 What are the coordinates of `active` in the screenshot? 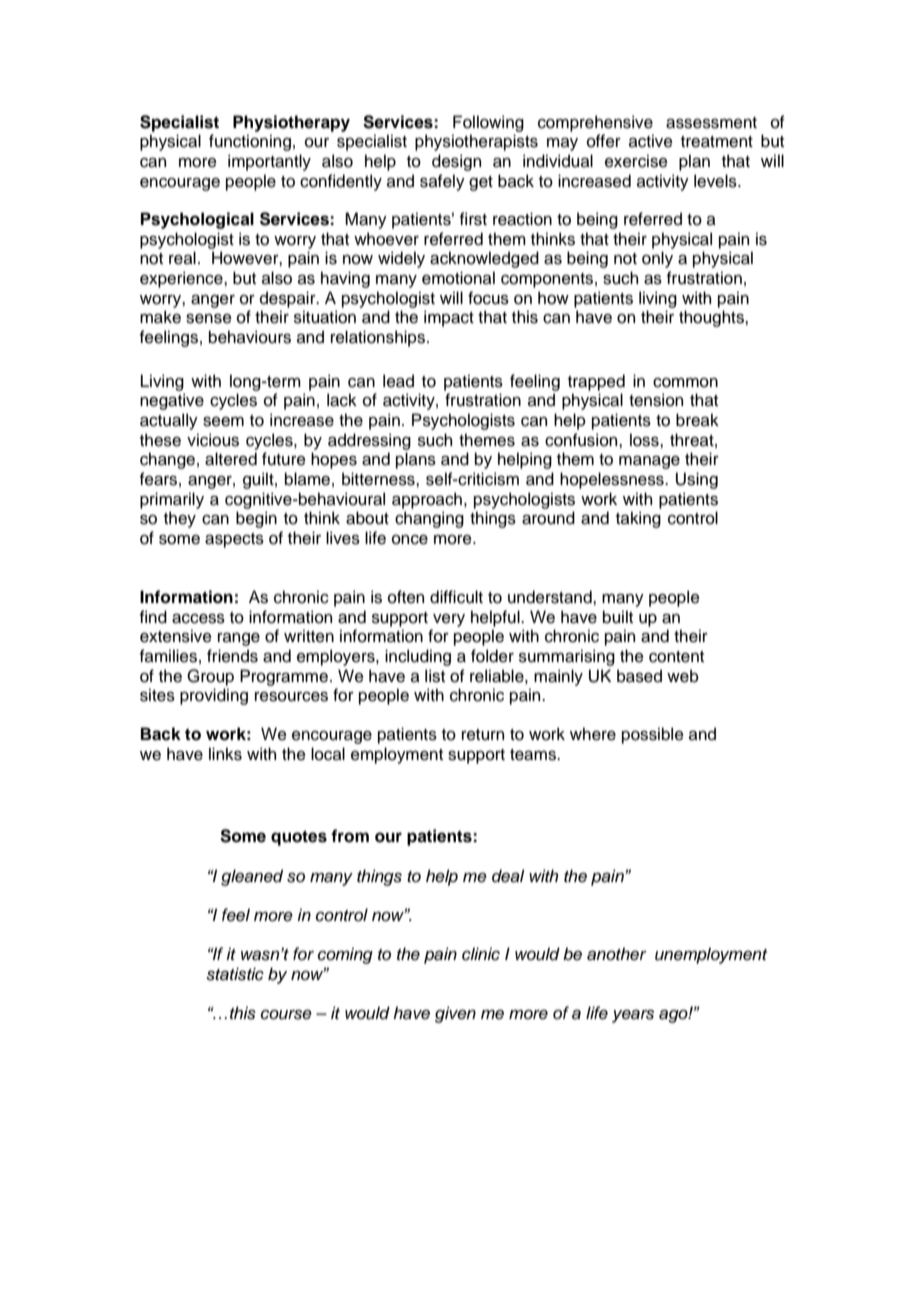 It's located at (651, 141).
